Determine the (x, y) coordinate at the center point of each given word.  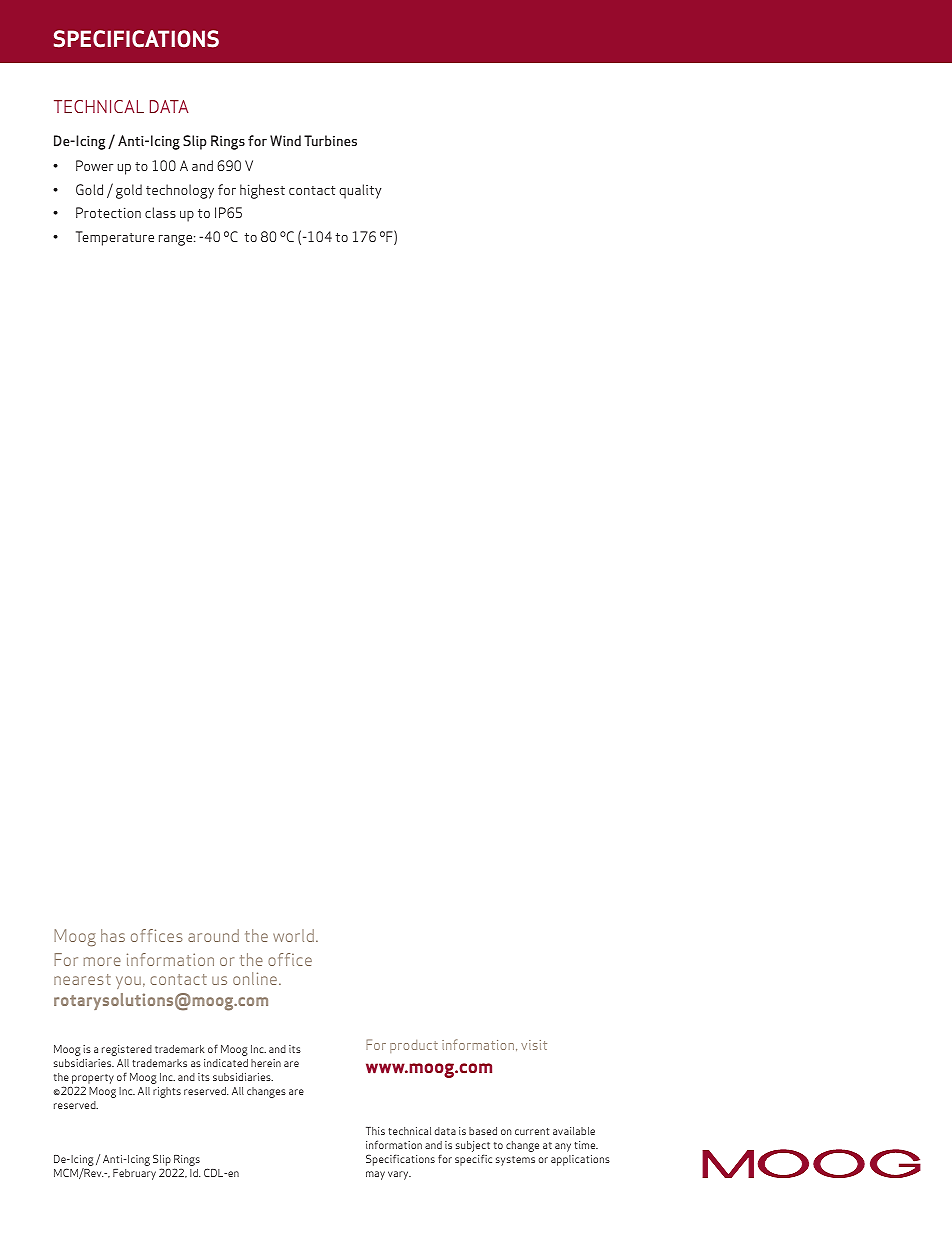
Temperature (115, 238)
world (293, 935)
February (134, 1174)
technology (180, 191)
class (160, 212)
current (532, 1131)
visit (534, 1045)
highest (262, 191)
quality (360, 191)
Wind (285, 140)
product (414, 1046)
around (213, 935)
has (113, 935)
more (102, 961)
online (256, 978)
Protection (108, 212)
